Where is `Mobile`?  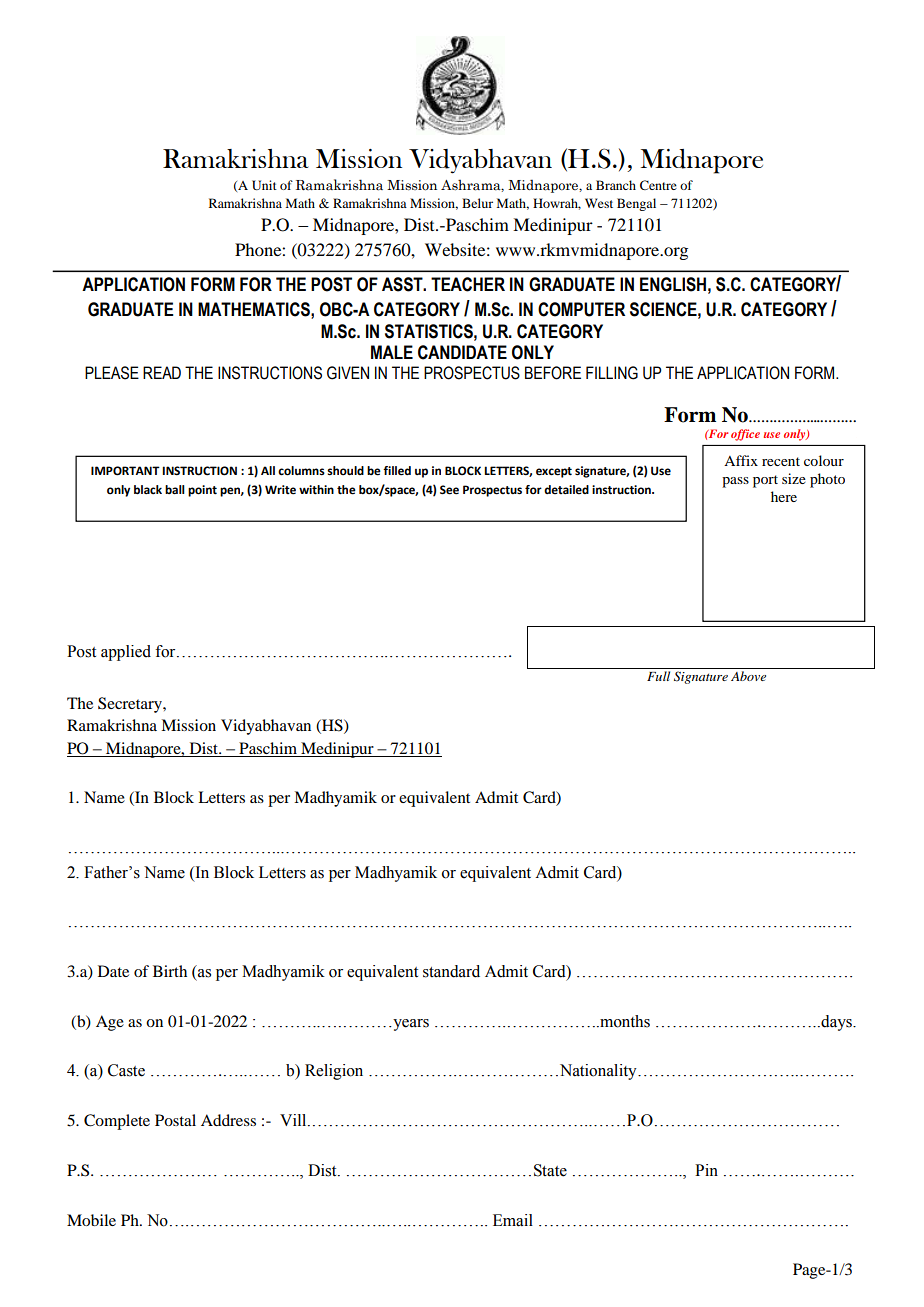 Mobile is located at coordinates (91, 1220).
